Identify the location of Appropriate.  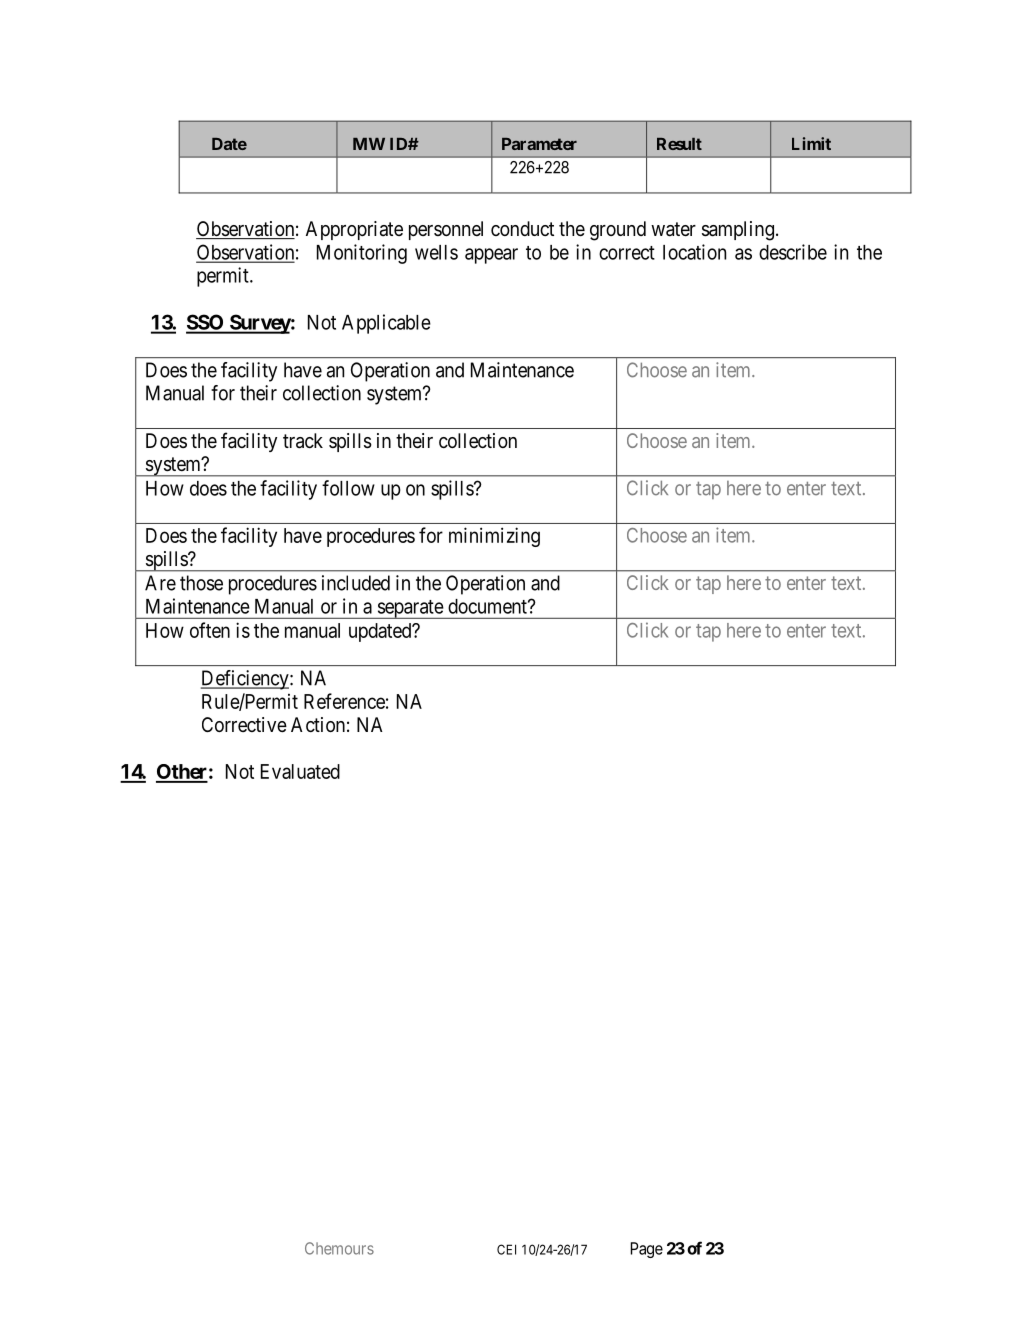
(354, 230).
